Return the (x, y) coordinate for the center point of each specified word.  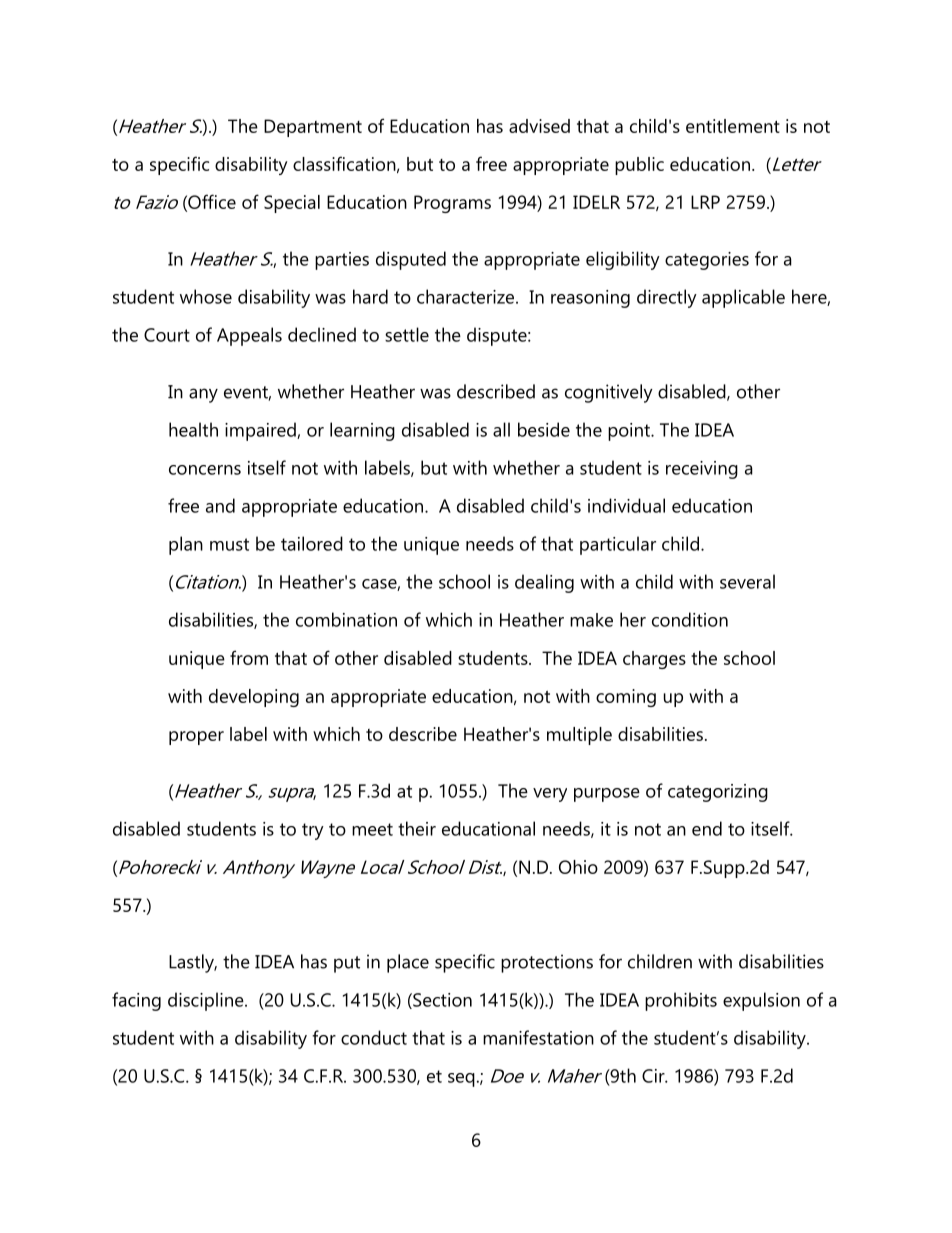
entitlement (733, 126)
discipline (207, 1001)
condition (690, 619)
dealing (544, 583)
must (229, 544)
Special (292, 204)
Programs (452, 204)
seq (461, 1080)
